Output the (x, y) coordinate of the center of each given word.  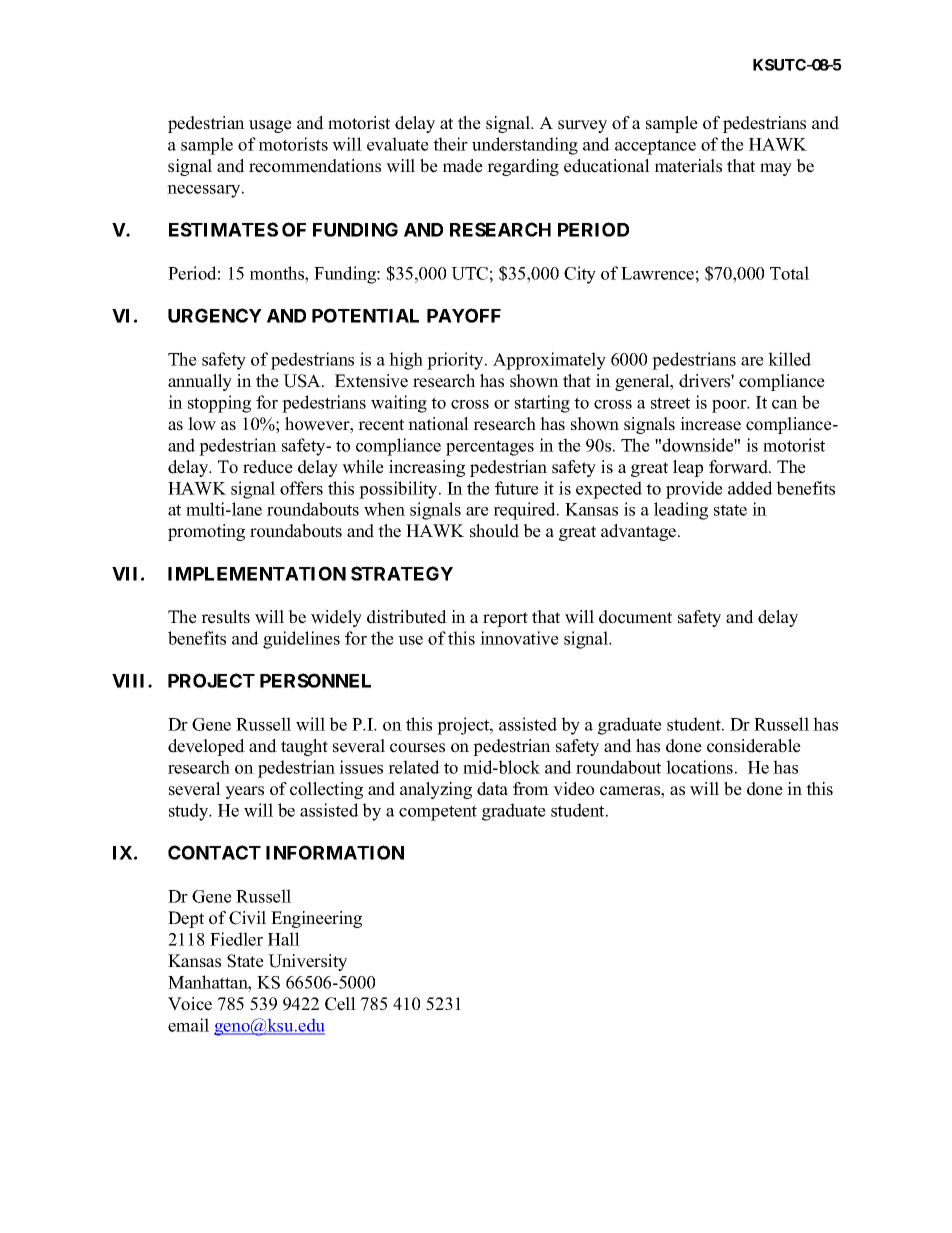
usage (270, 126)
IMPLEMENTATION (257, 573)
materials (688, 166)
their (450, 144)
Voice (190, 1004)
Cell (340, 1004)
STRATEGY (402, 573)
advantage (640, 532)
